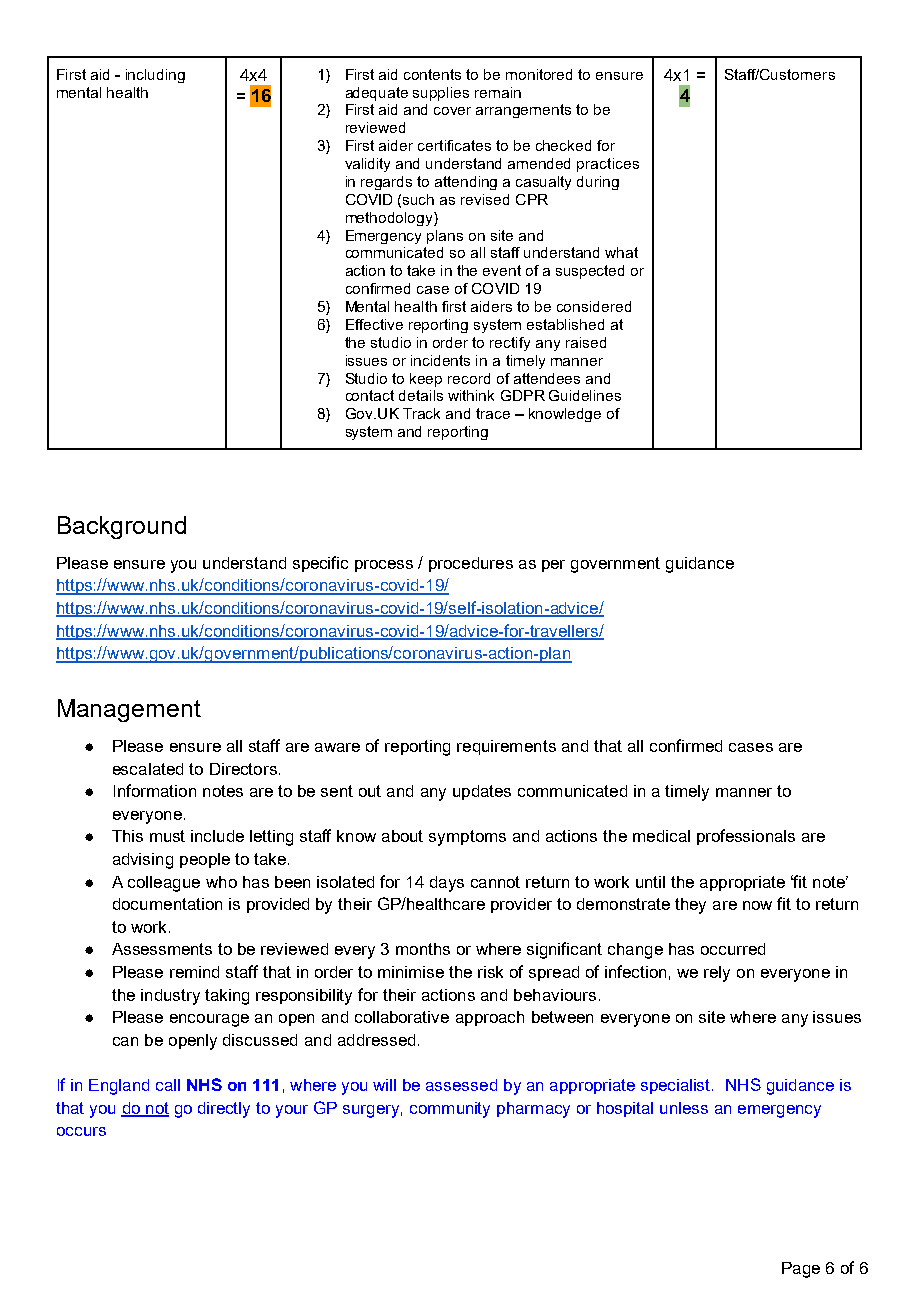 The width and height of the document is (924, 1308). What do you see at coordinates (129, 710) in the document?
I see `Management` at bounding box center [129, 710].
